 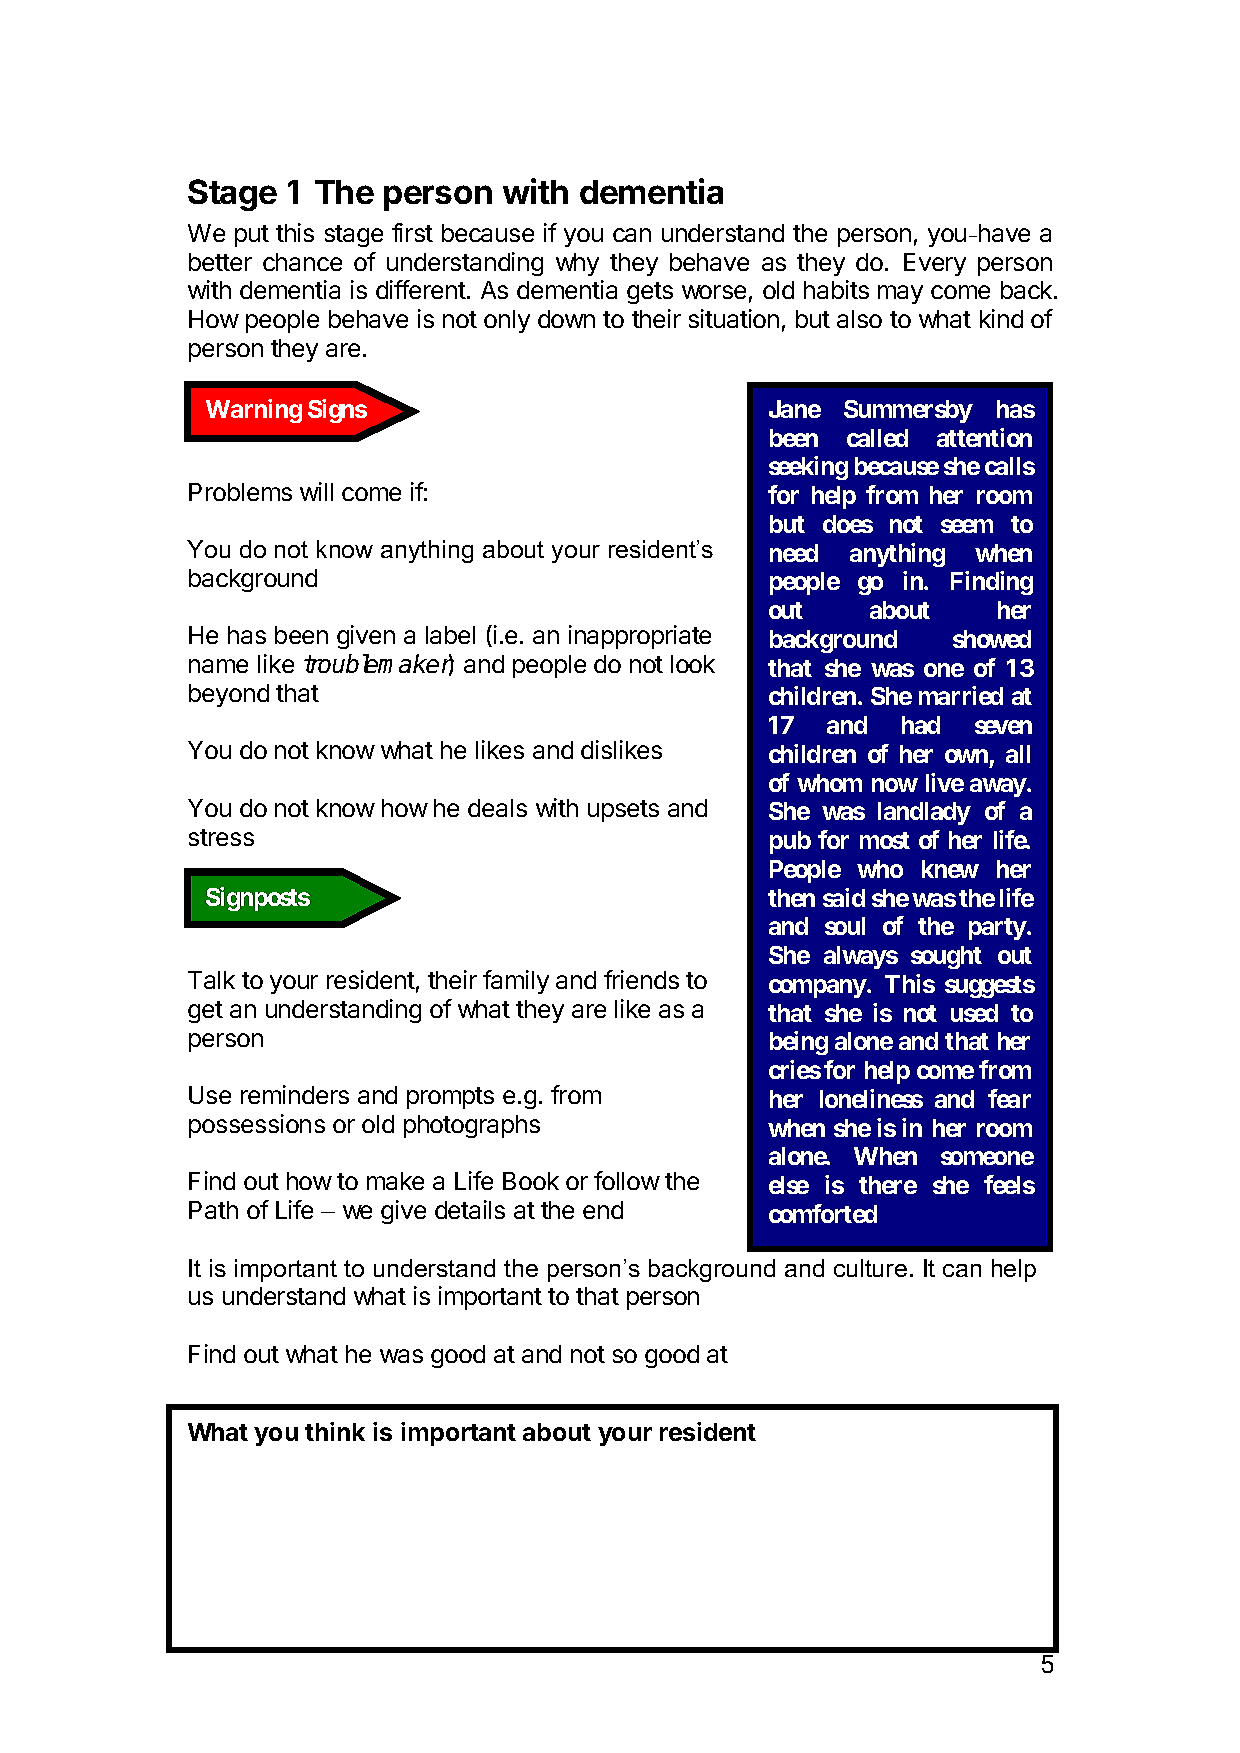 I want to click on culture, so click(x=870, y=1268).
